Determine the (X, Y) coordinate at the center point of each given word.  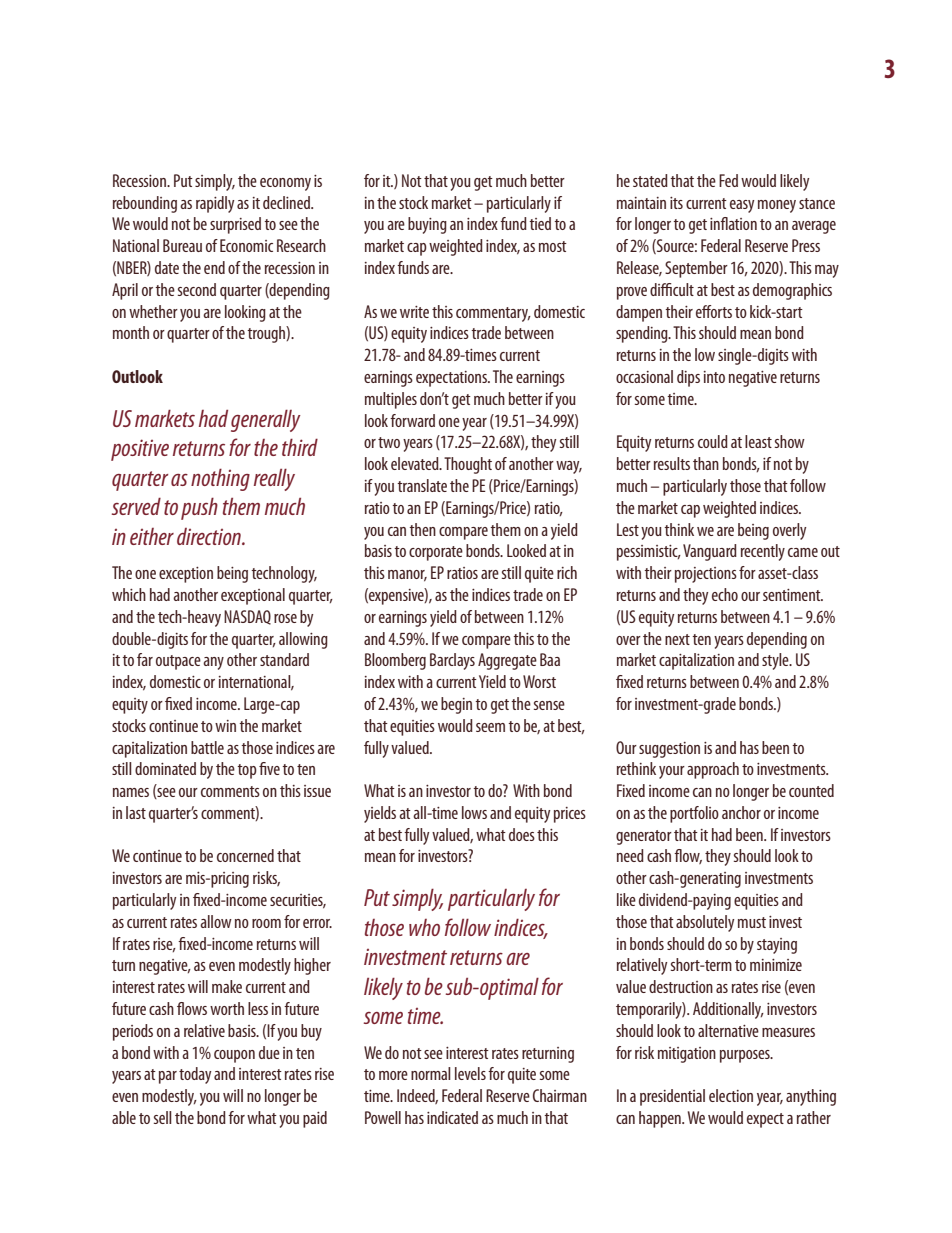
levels (470, 1073)
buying (427, 225)
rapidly (215, 204)
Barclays (452, 661)
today (195, 1075)
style (776, 661)
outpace (178, 662)
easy (742, 206)
